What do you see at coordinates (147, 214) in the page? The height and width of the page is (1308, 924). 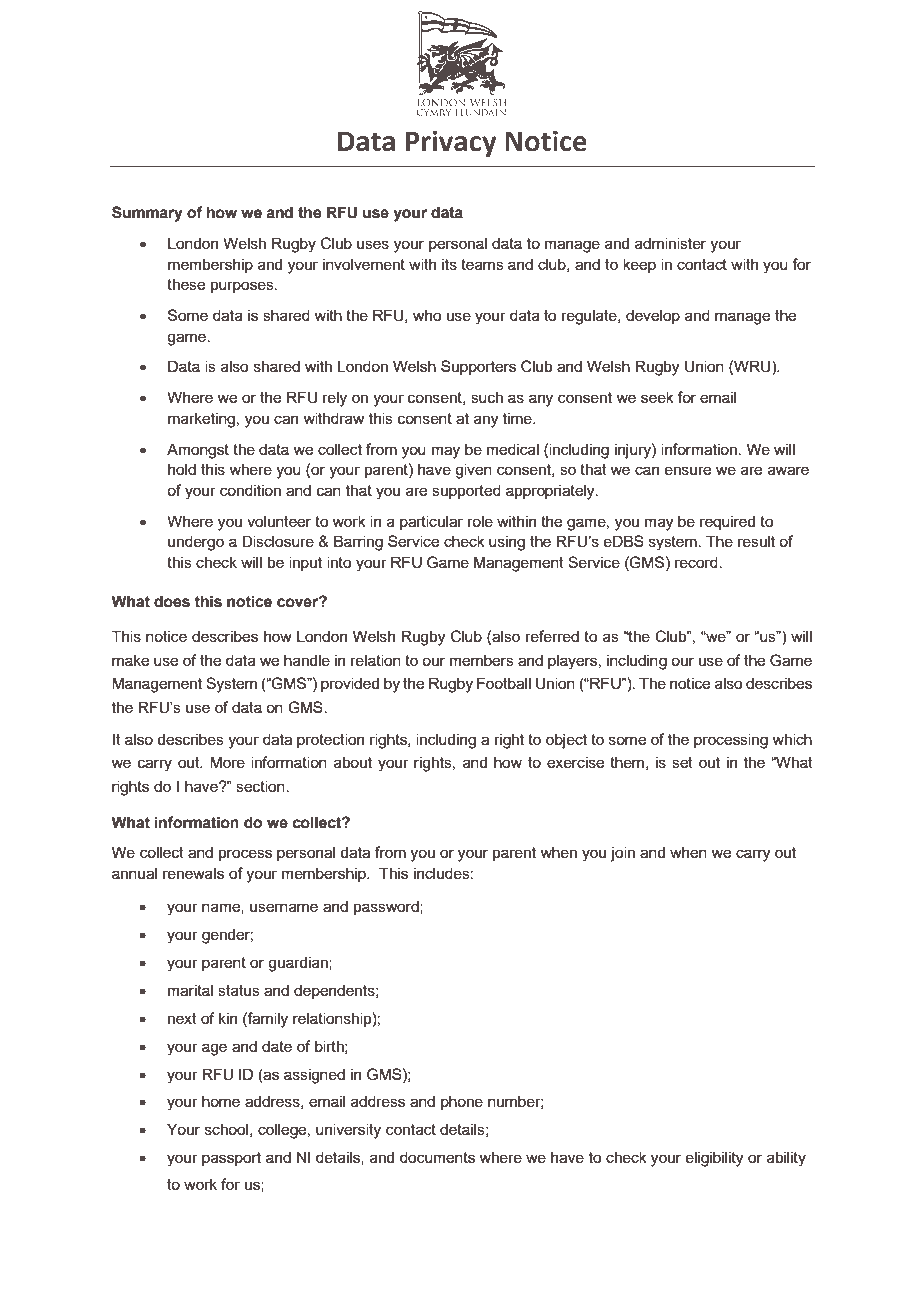 I see `Summary` at bounding box center [147, 214].
